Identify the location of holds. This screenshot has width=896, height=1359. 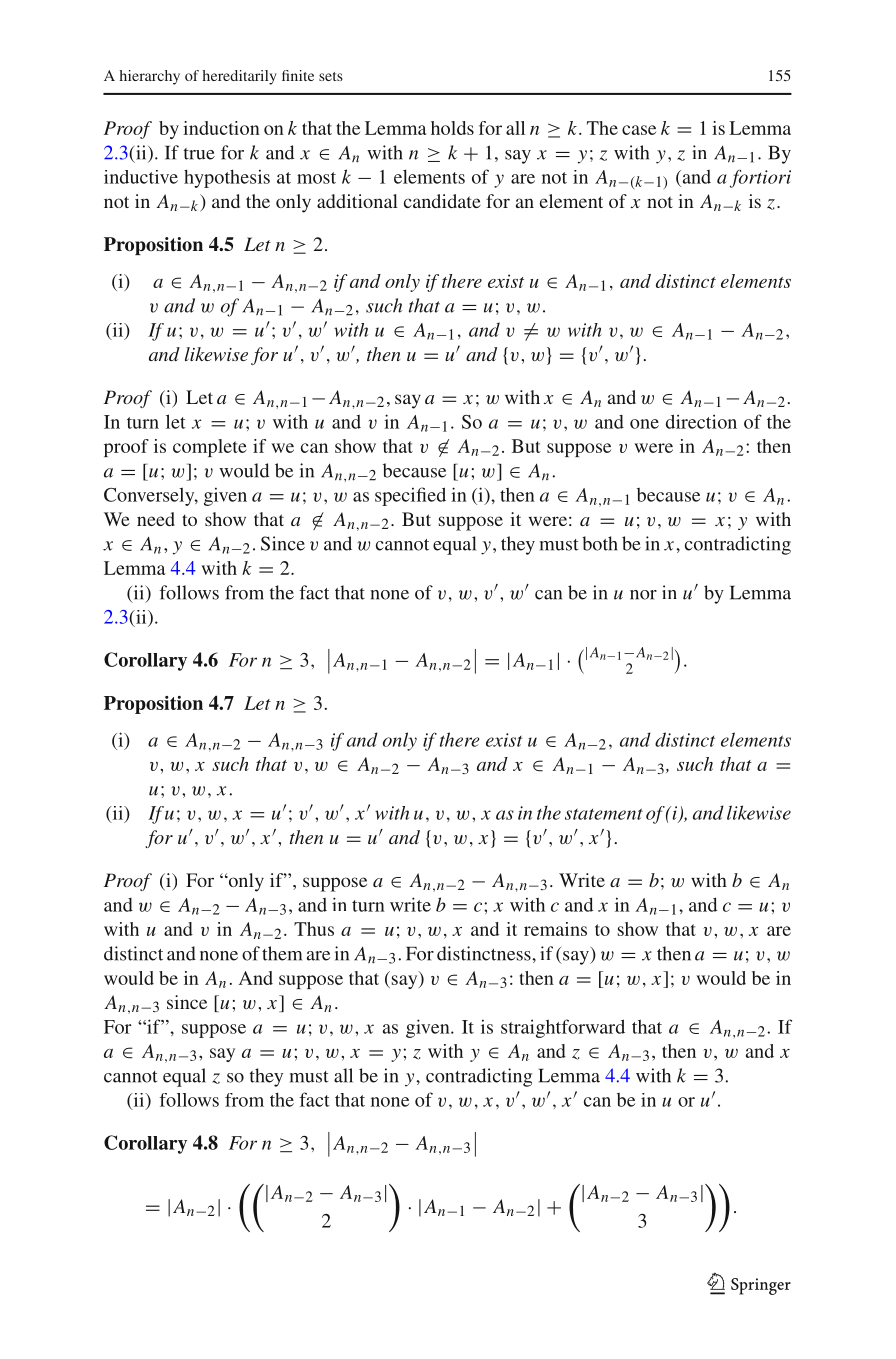
(452, 128).
